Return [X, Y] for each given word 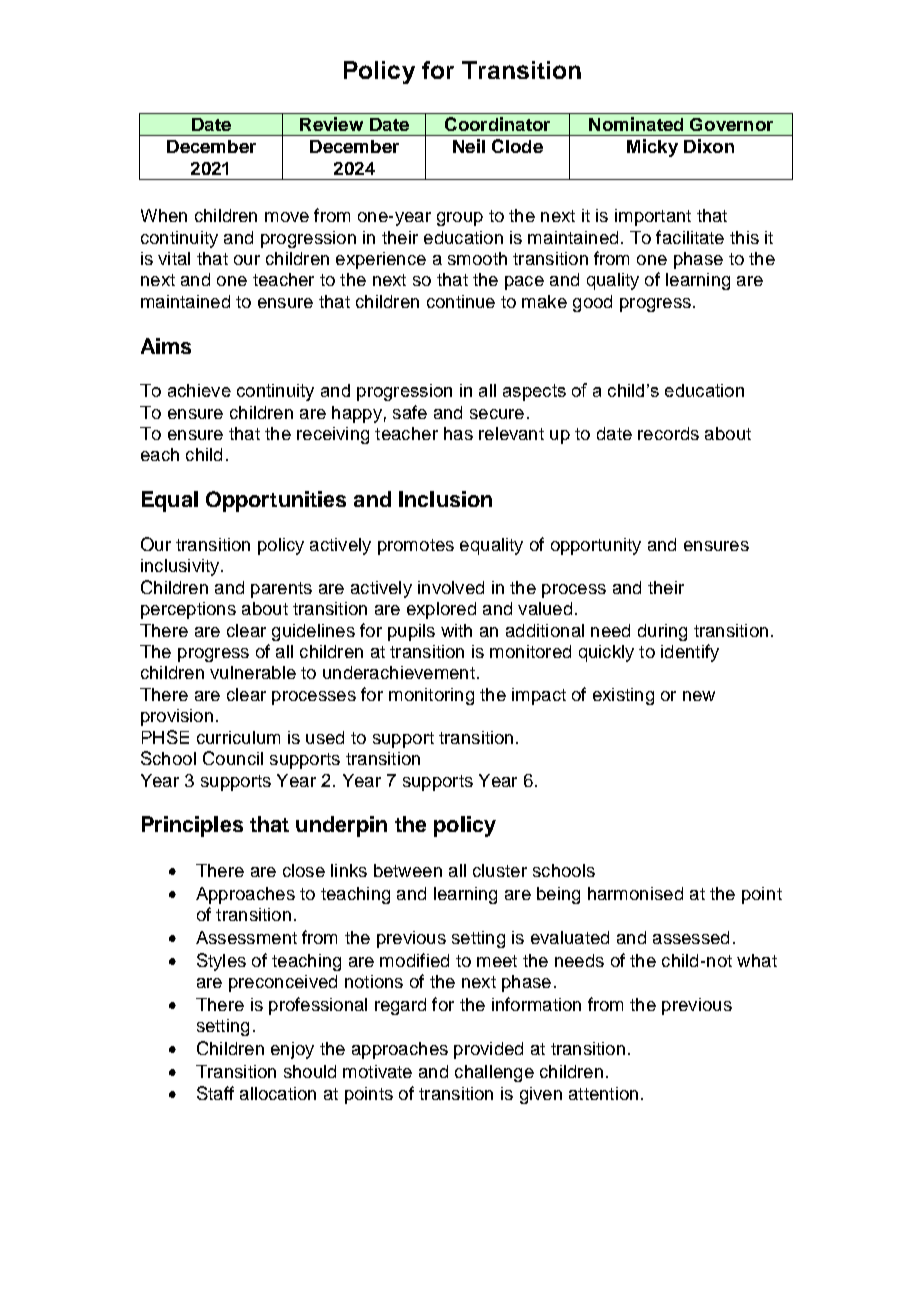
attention [603, 1093]
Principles [192, 826]
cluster [500, 870]
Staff [215, 1093]
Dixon [709, 146]
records [668, 433]
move [287, 217]
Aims [166, 346]
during [662, 632]
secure [497, 414]
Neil [469, 146]
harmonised [635, 893]
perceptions [188, 610]
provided [488, 1050]
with [456, 630]
